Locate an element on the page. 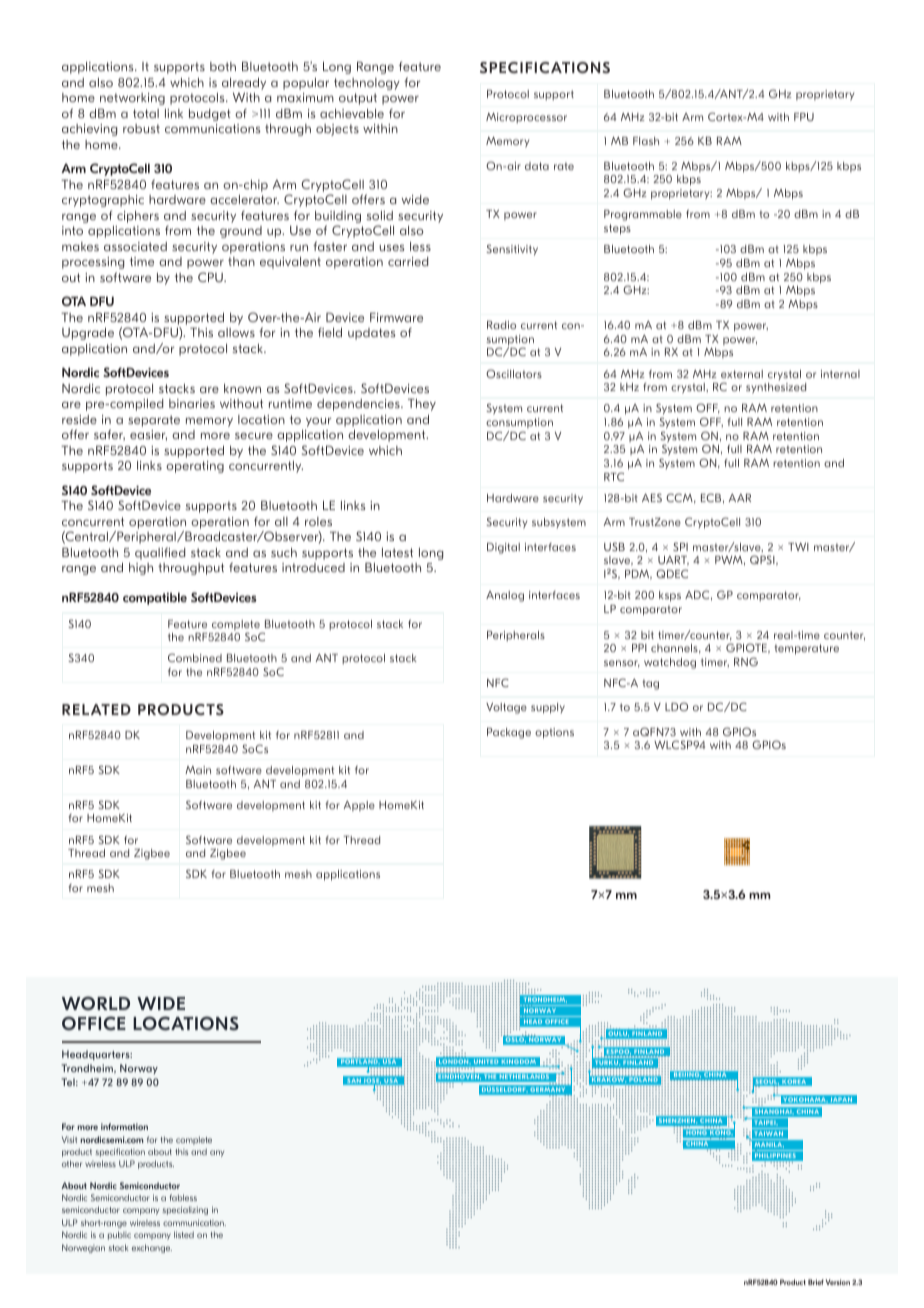 This document has width=924, height=1308. total is located at coordinates (146, 113).
